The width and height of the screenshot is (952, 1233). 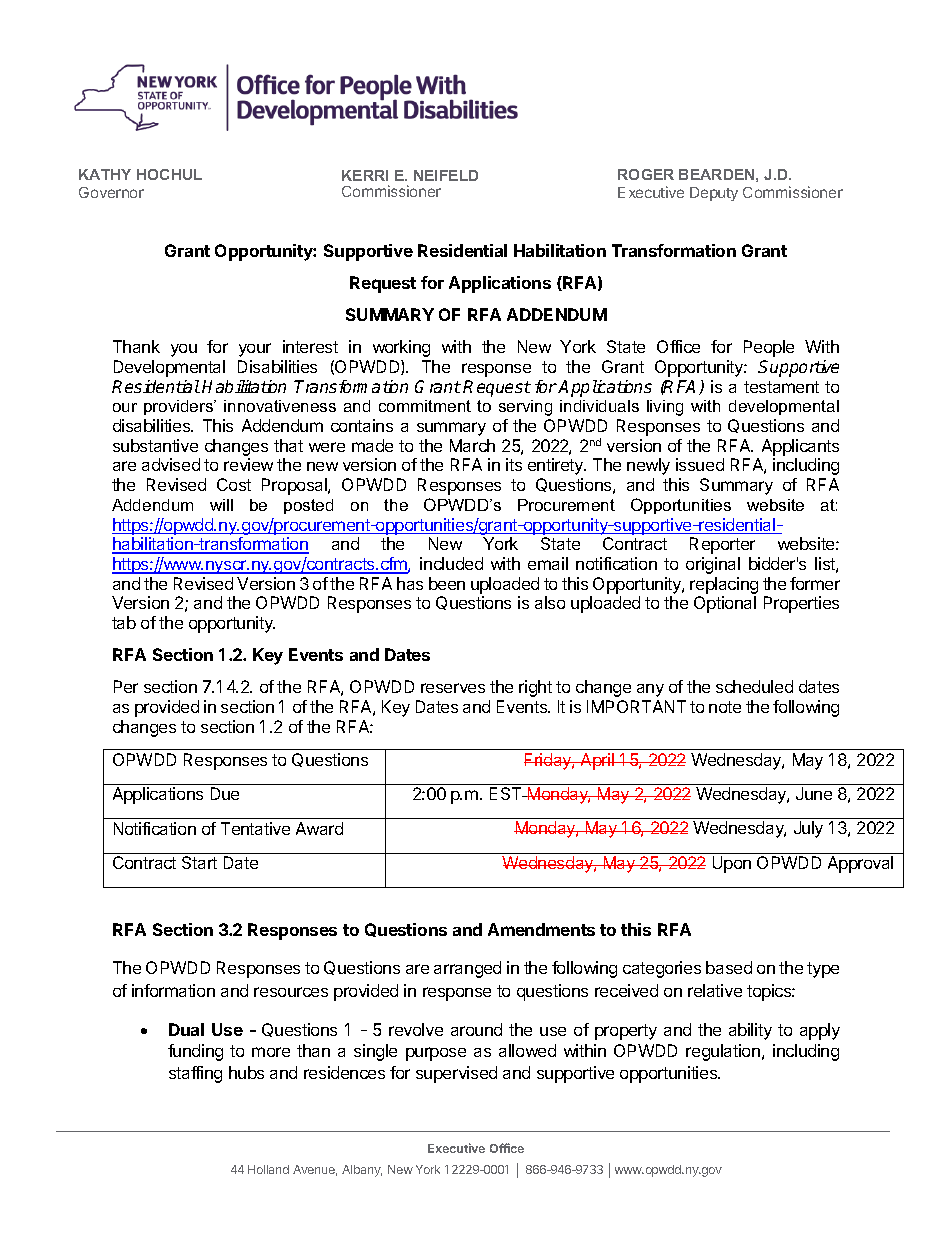 What do you see at coordinates (155, 445) in the screenshot?
I see `substantive` at bounding box center [155, 445].
